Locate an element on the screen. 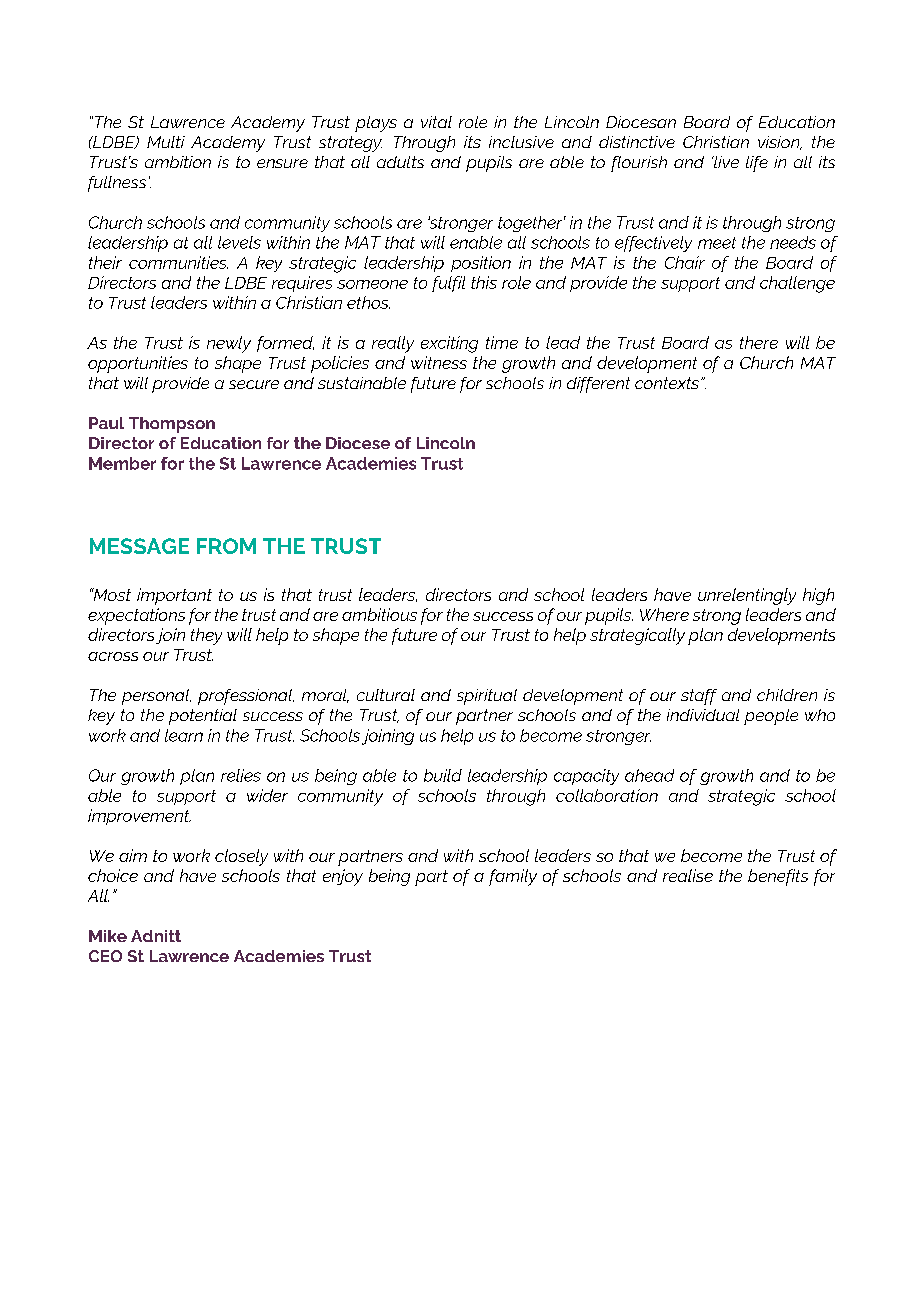  family is located at coordinates (513, 877).
